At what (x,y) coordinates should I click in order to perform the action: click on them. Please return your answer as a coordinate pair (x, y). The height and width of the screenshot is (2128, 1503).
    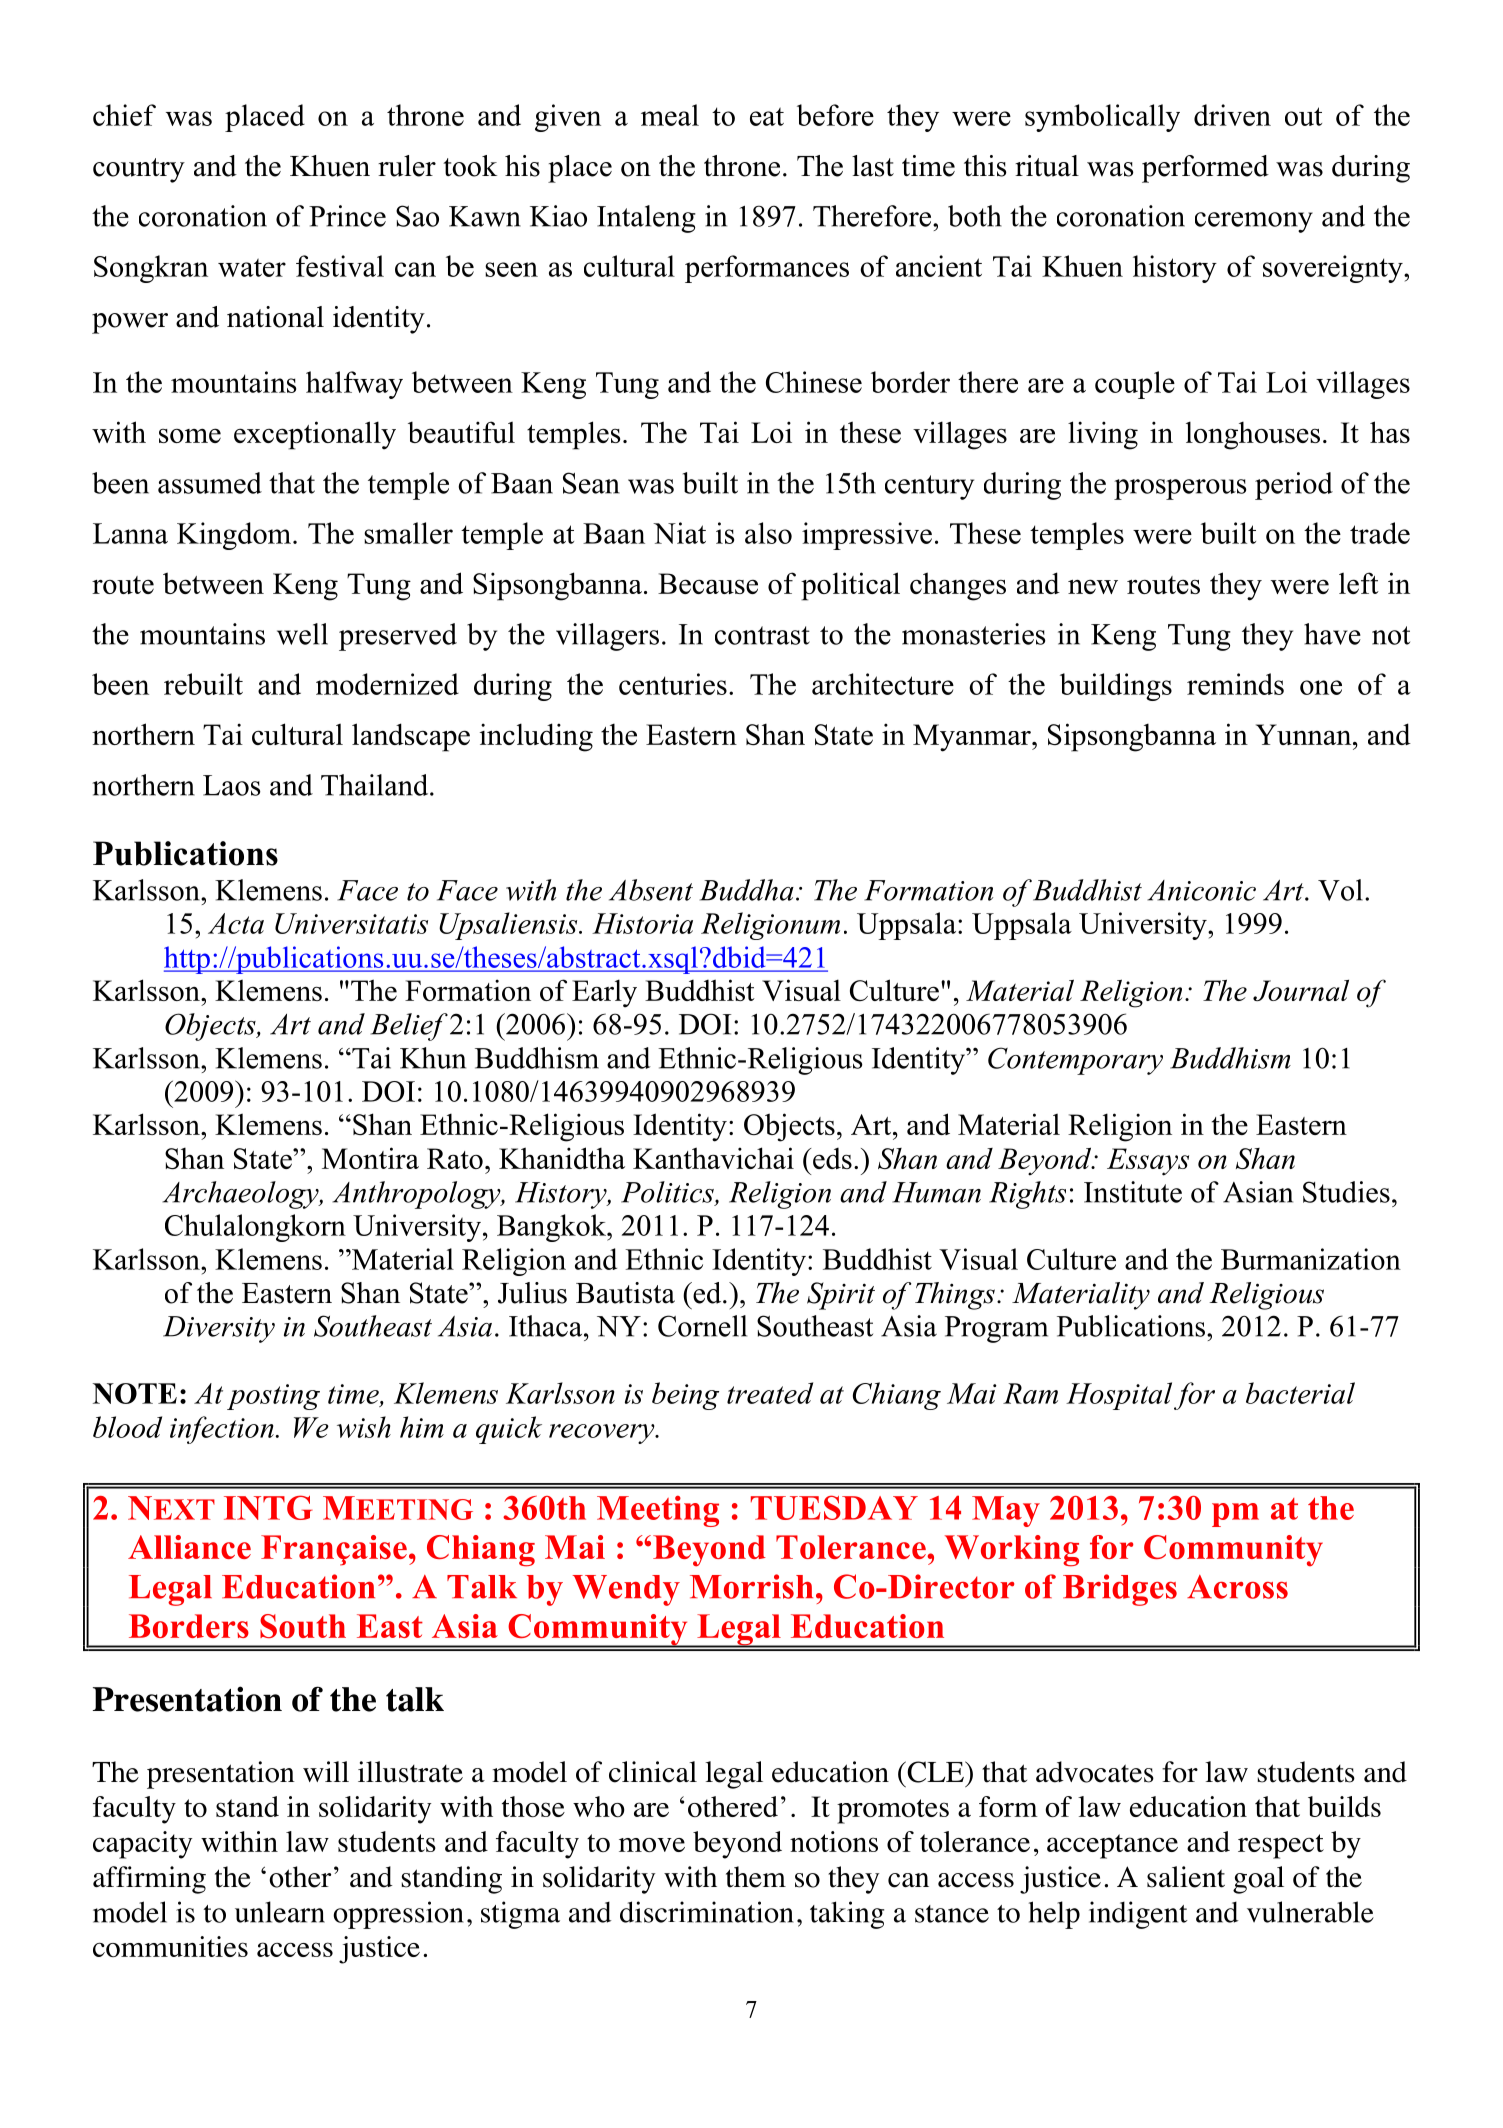
    Looking at the image, I should click on (756, 1877).
